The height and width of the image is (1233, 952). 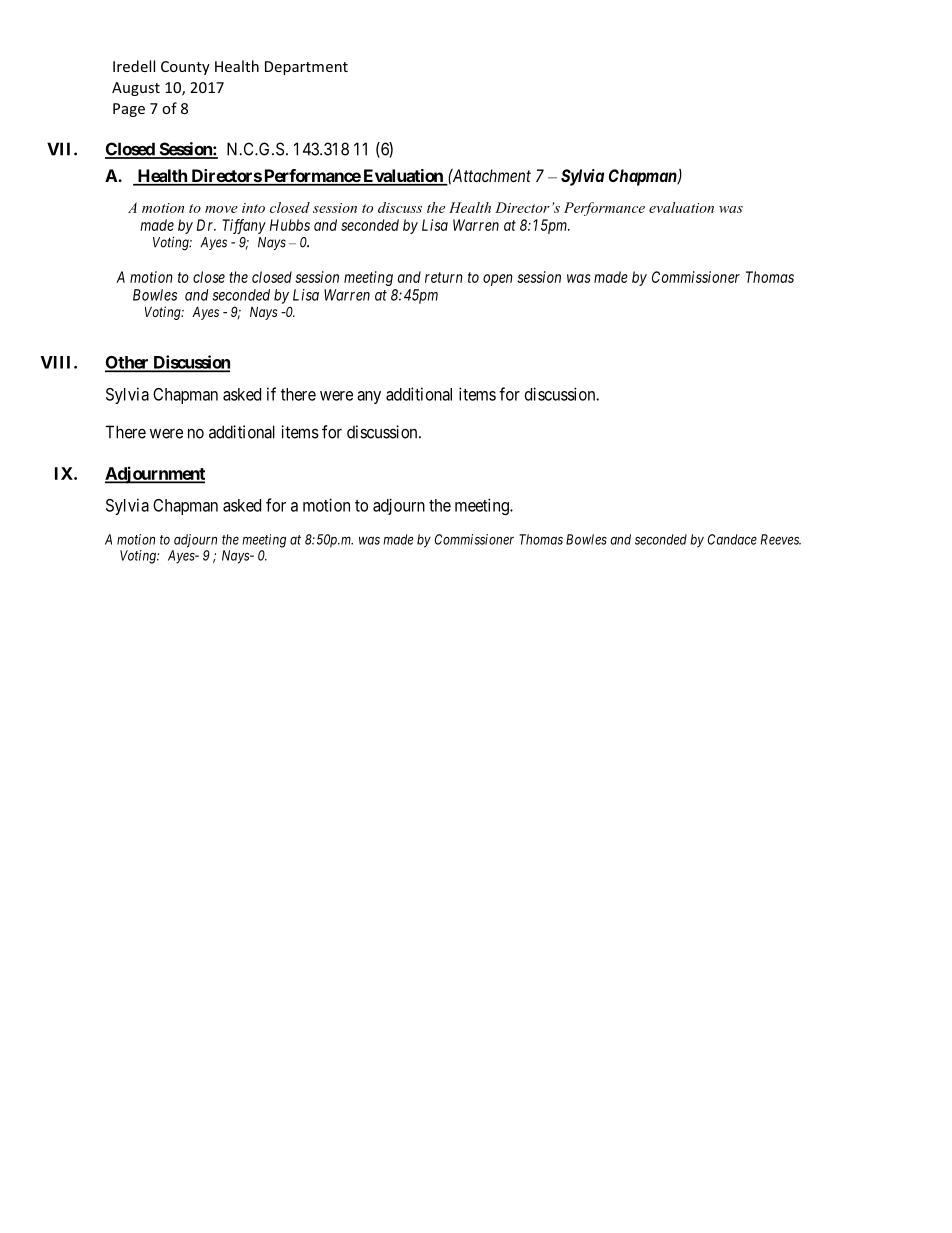 What do you see at coordinates (253, 208) in the image?
I see `into` at bounding box center [253, 208].
